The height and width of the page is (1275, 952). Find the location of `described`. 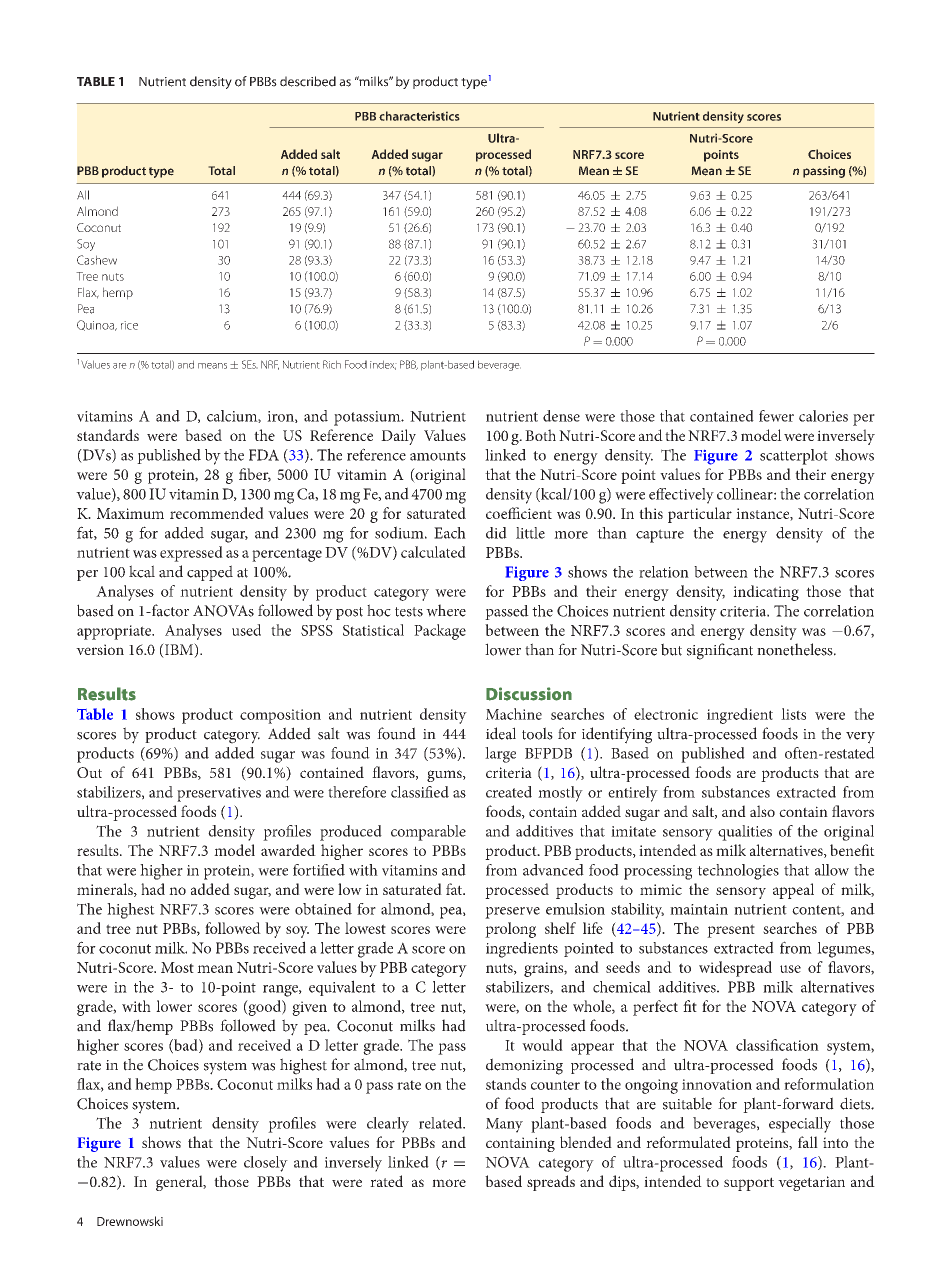

described is located at coordinates (308, 81).
